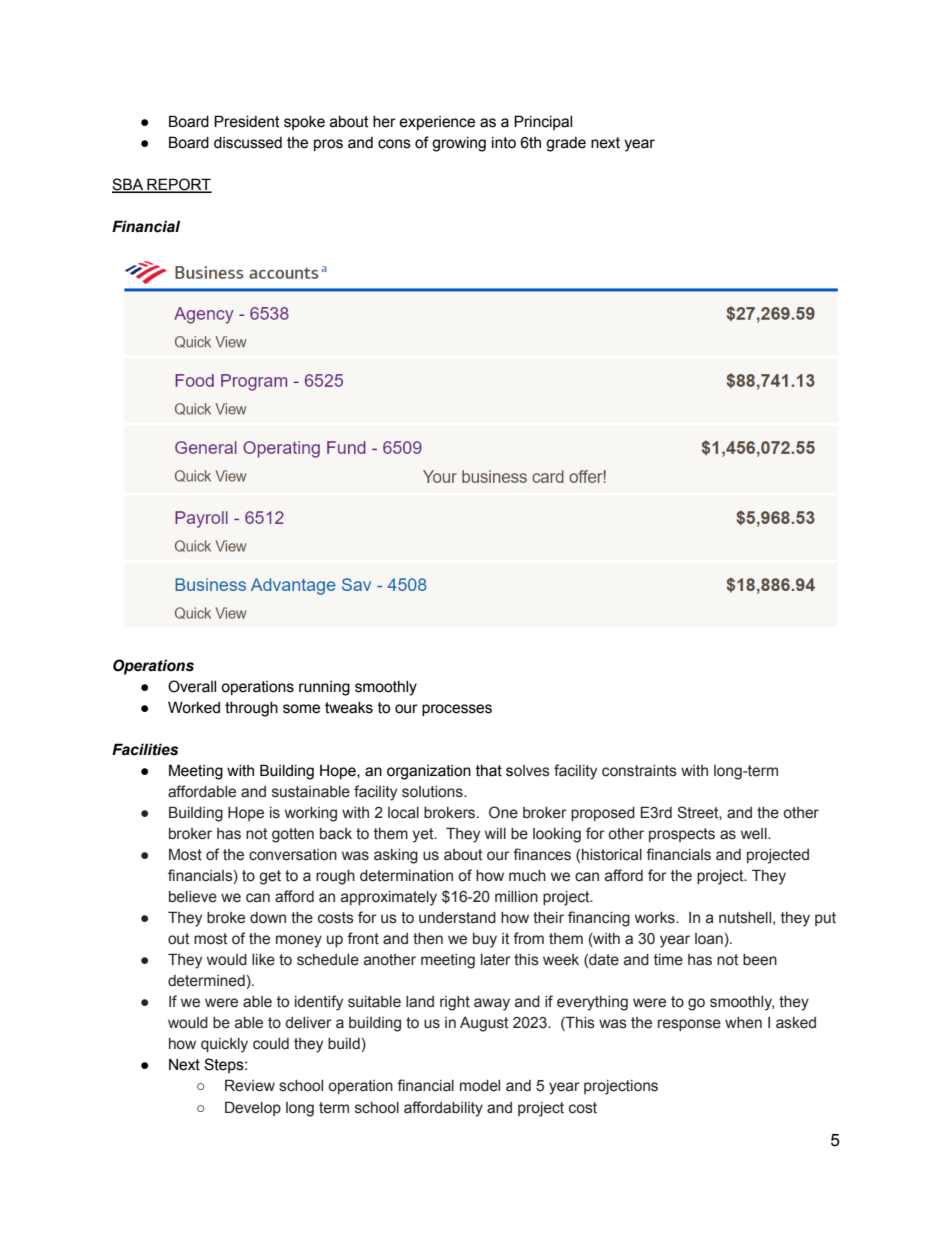 This document has height=1233, width=952. Describe the element at coordinates (192, 686) in the document. I see `Overall` at that location.
